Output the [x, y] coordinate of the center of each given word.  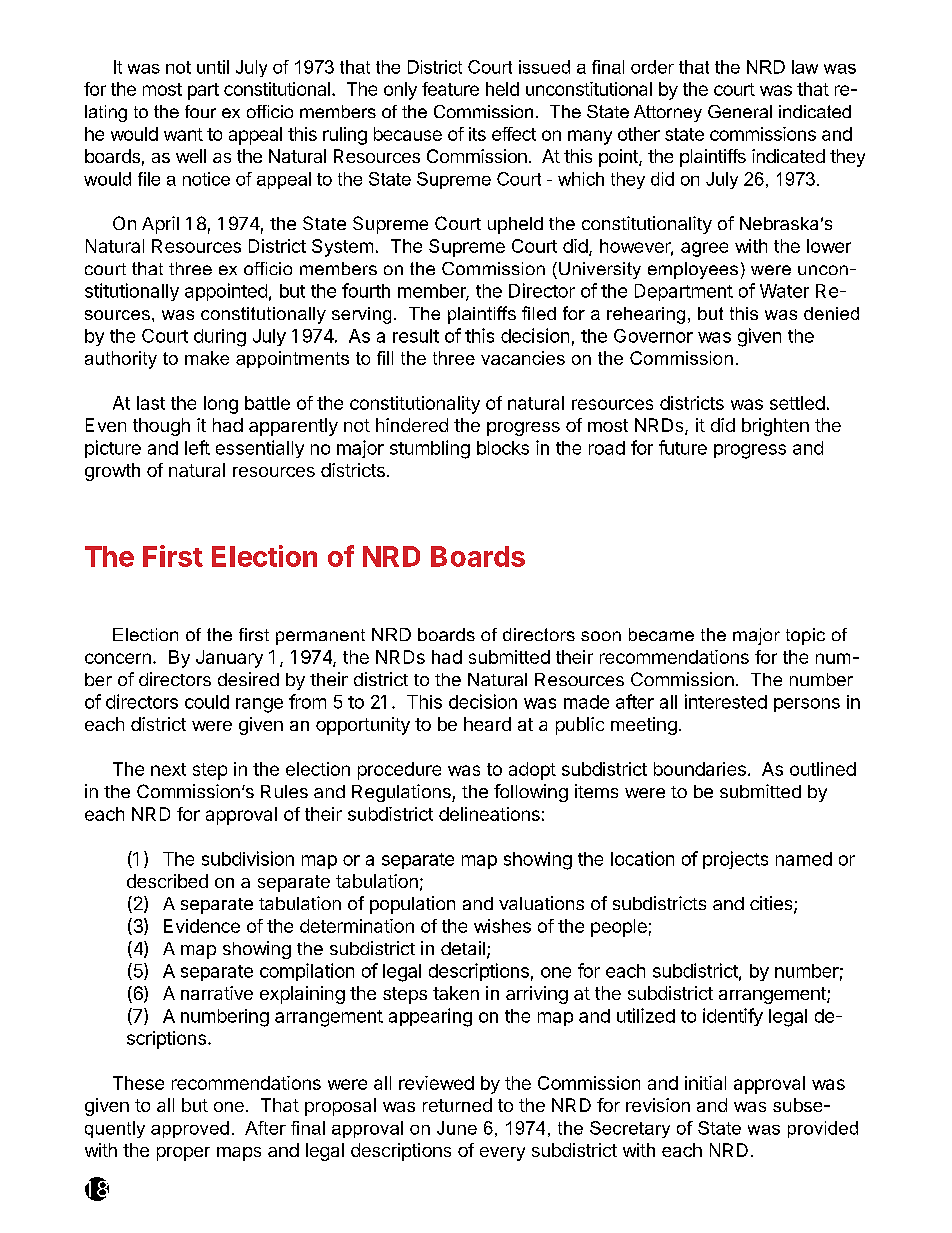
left [197, 447]
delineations [489, 814]
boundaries [700, 769]
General [740, 111]
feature [450, 89]
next [168, 769]
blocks [503, 448]
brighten [775, 427]
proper [183, 1154]
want [183, 134]
